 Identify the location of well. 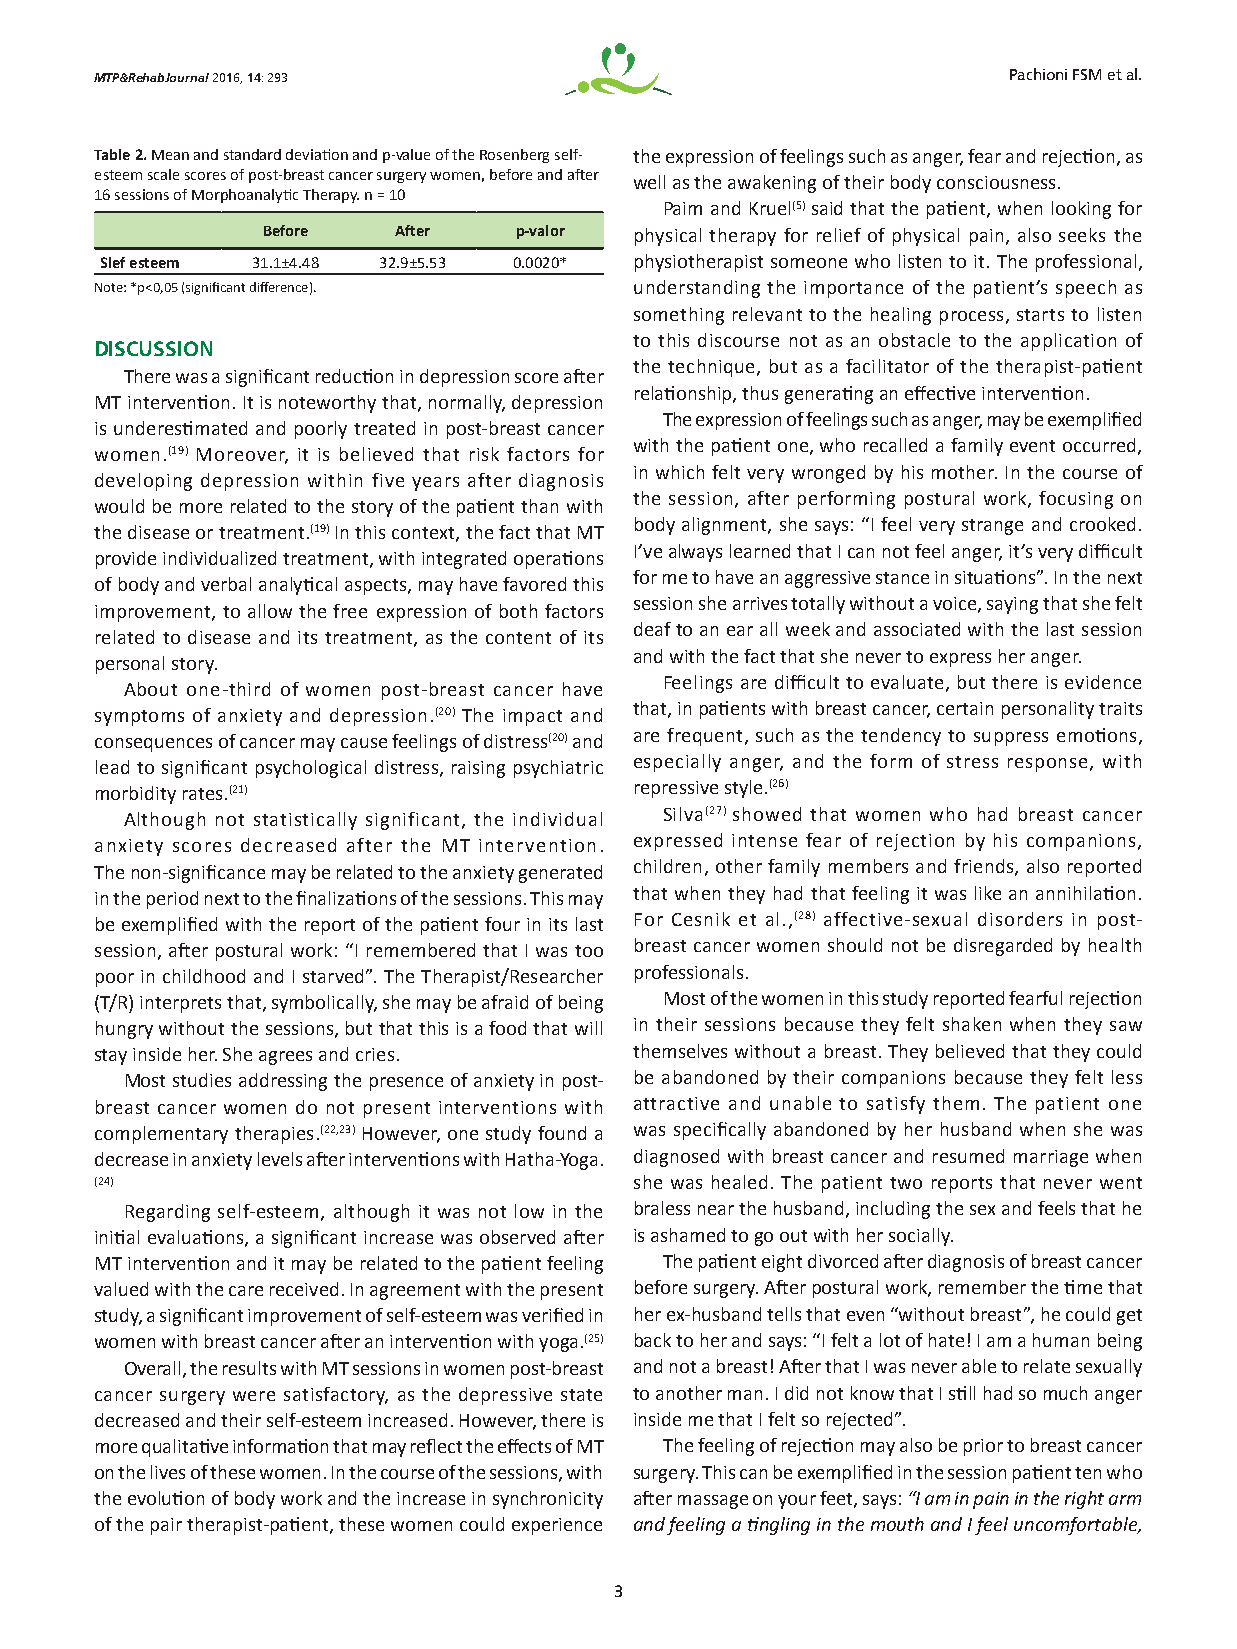
(649, 182).
